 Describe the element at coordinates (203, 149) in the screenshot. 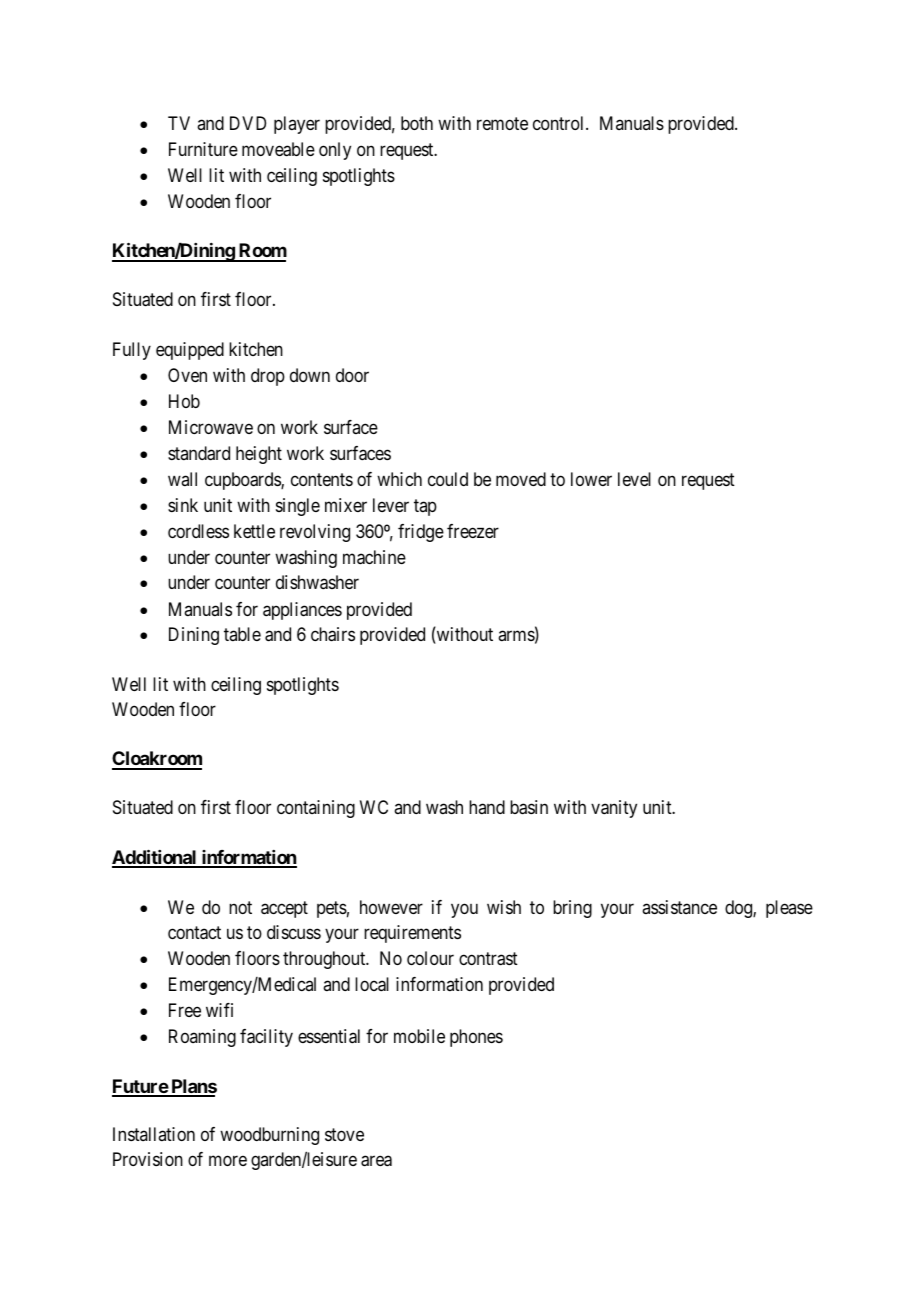

I see `Furniture` at that location.
